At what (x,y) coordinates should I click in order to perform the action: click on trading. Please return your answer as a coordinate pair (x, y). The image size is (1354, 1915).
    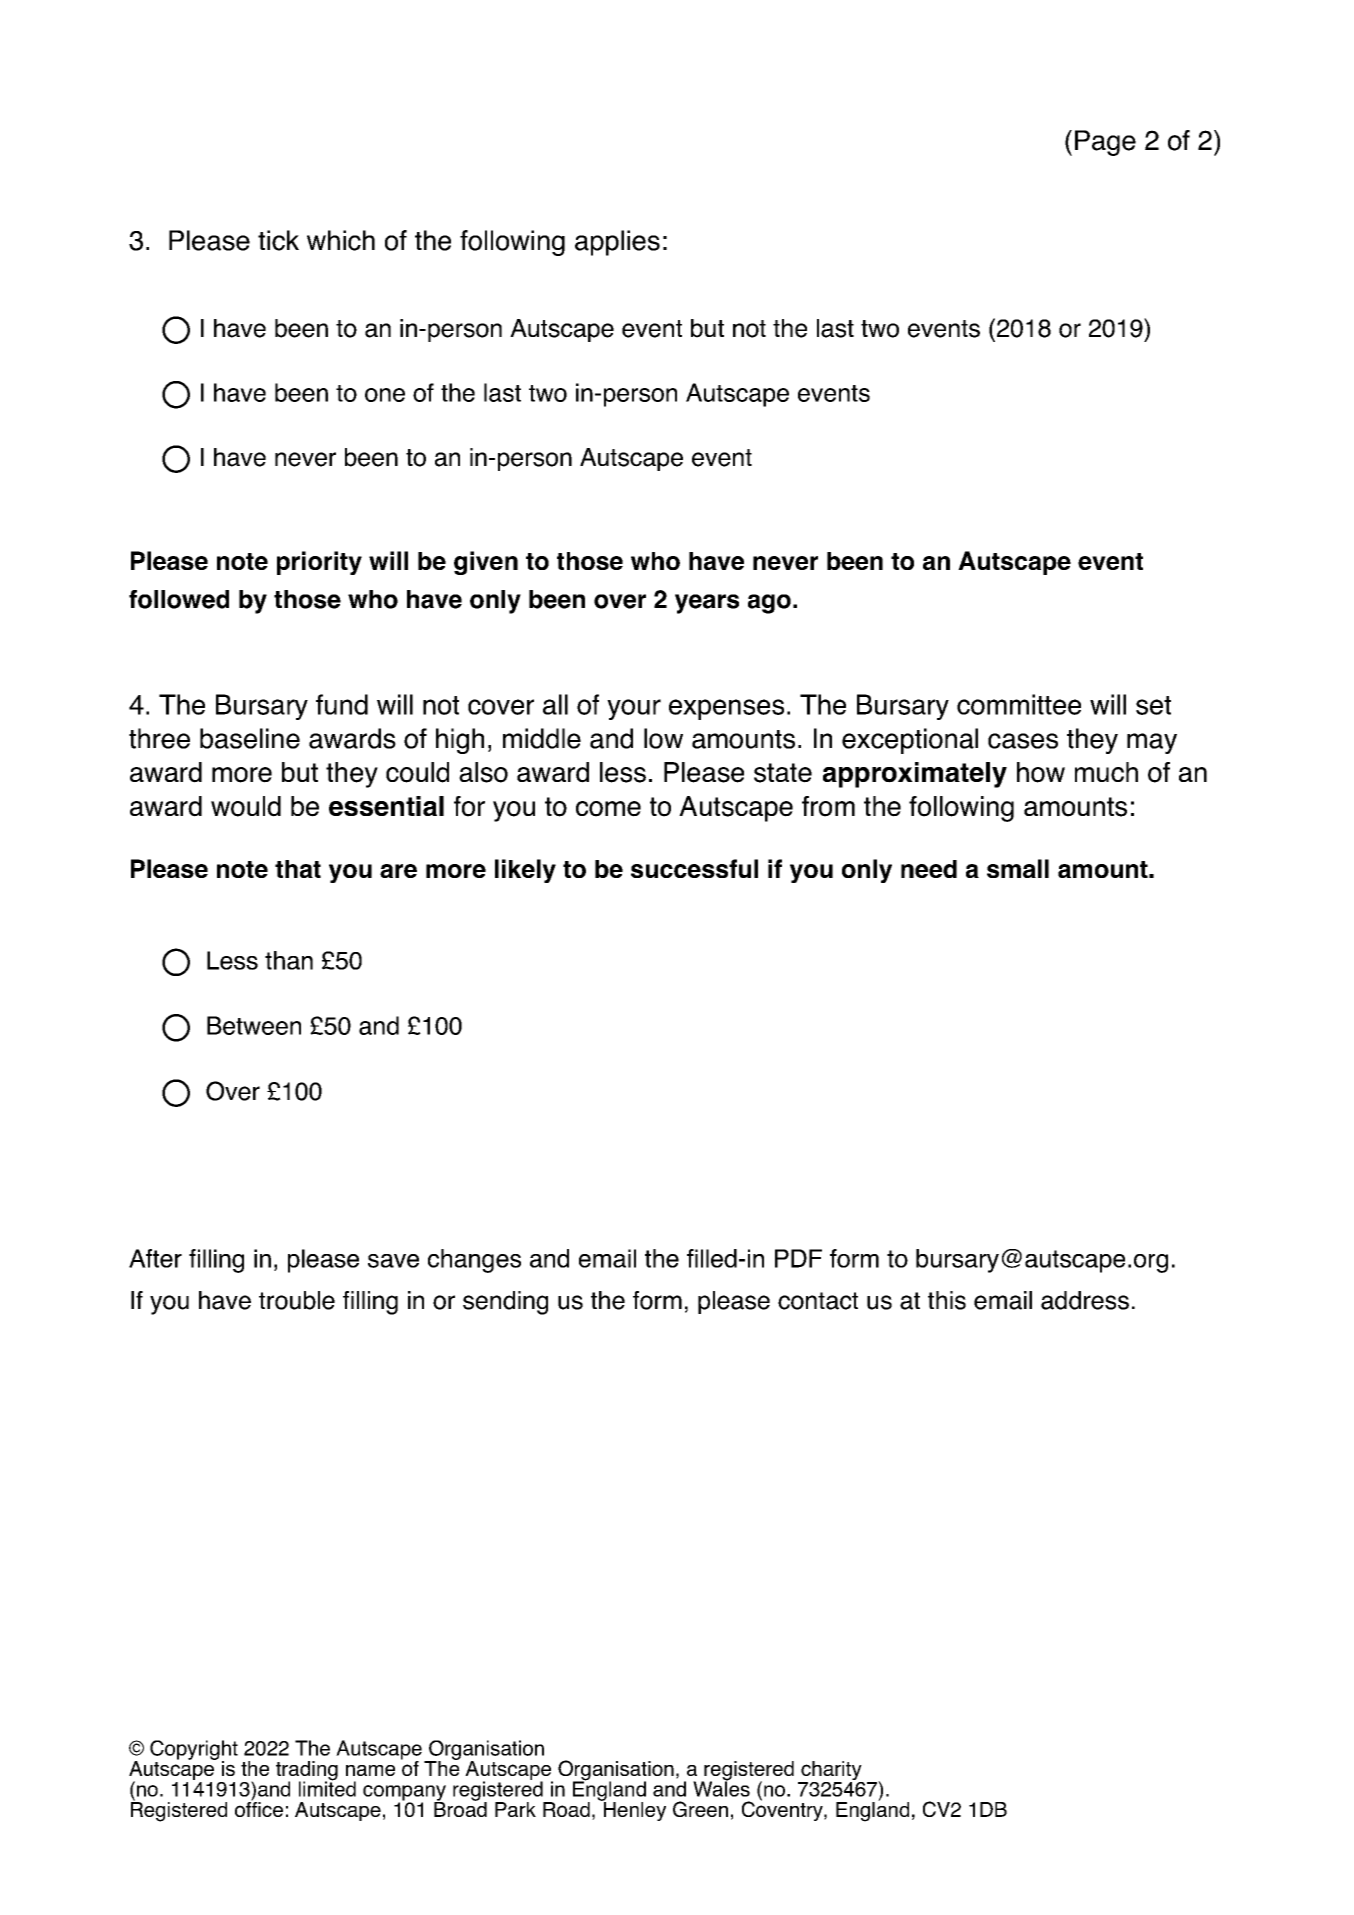
    Looking at the image, I should click on (307, 1772).
